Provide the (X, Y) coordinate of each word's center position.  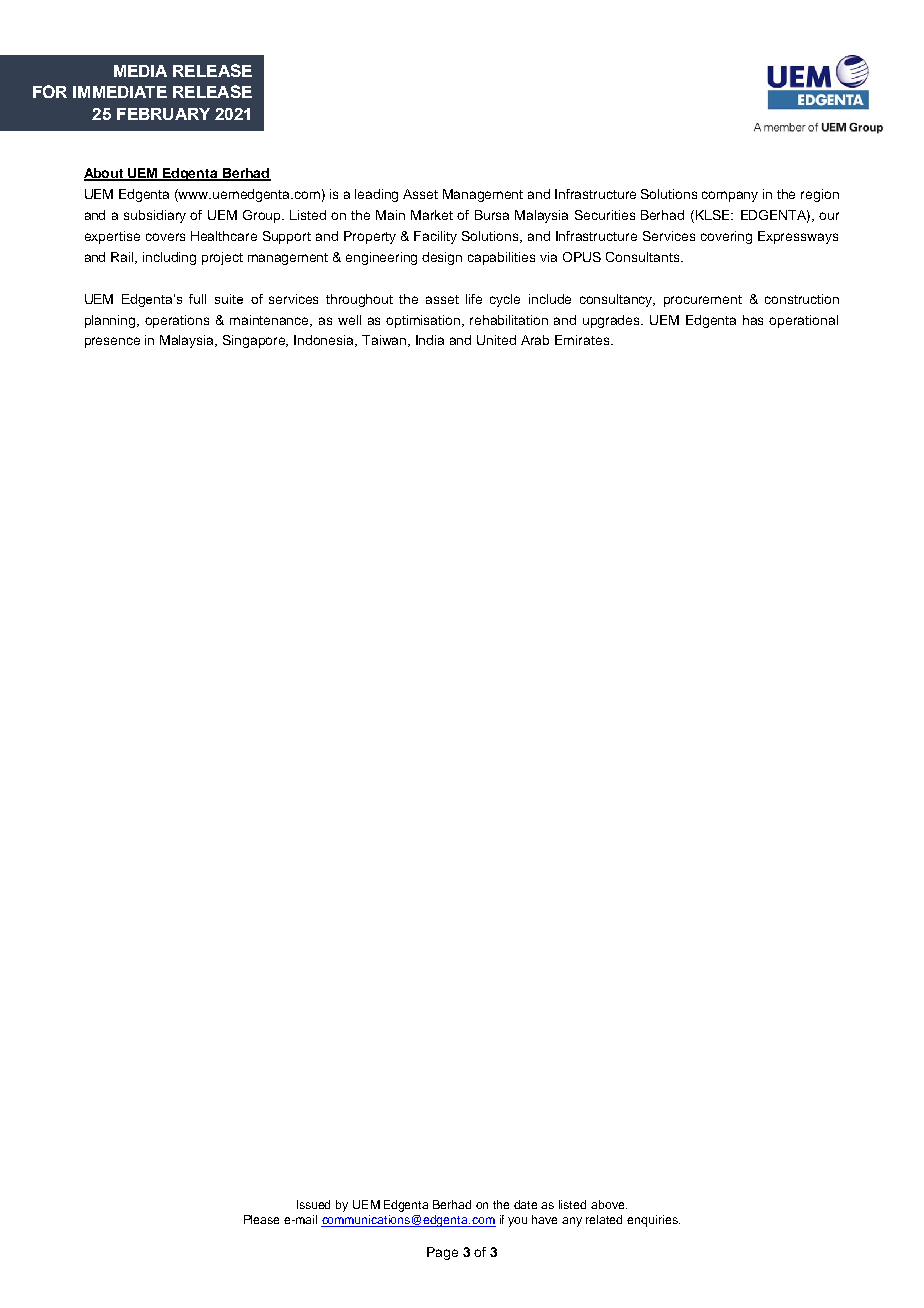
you (517, 1222)
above (609, 1204)
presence (112, 342)
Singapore (255, 341)
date (525, 1204)
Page (442, 1253)
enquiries (653, 1221)
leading (376, 195)
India (430, 340)
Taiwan (385, 341)
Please (261, 1219)
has (753, 320)
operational (803, 321)
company (730, 196)
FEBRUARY (163, 114)
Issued (313, 1204)
